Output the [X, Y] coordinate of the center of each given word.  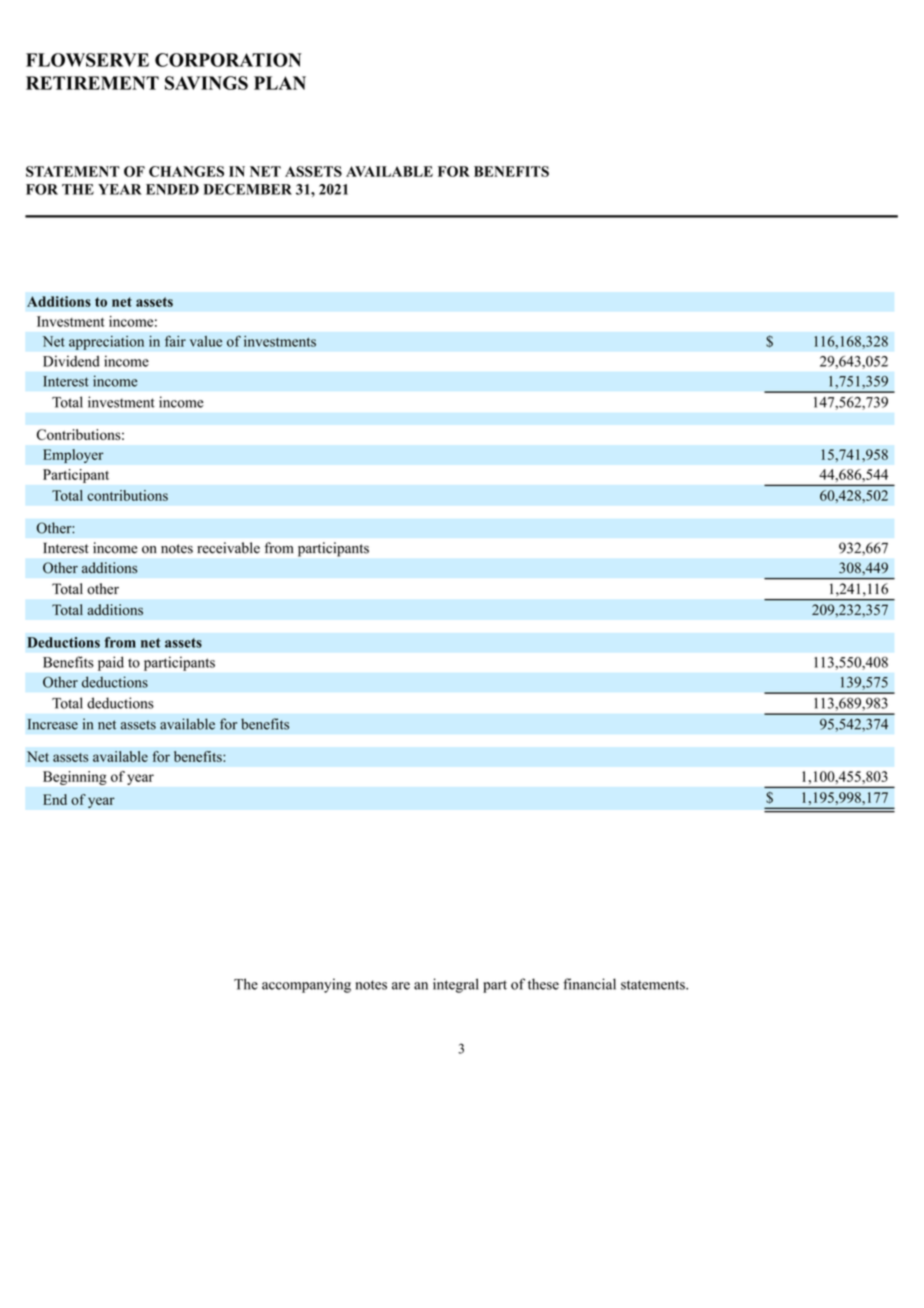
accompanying [306, 985]
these [543, 984]
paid [111, 664]
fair [175, 341]
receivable [228, 548]
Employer [73, 456]
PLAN [280, 83]
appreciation [106, 342]
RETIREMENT [92, 83]
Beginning [75, 778]
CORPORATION [228, 60]
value [206, 341]
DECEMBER [247, 189]
